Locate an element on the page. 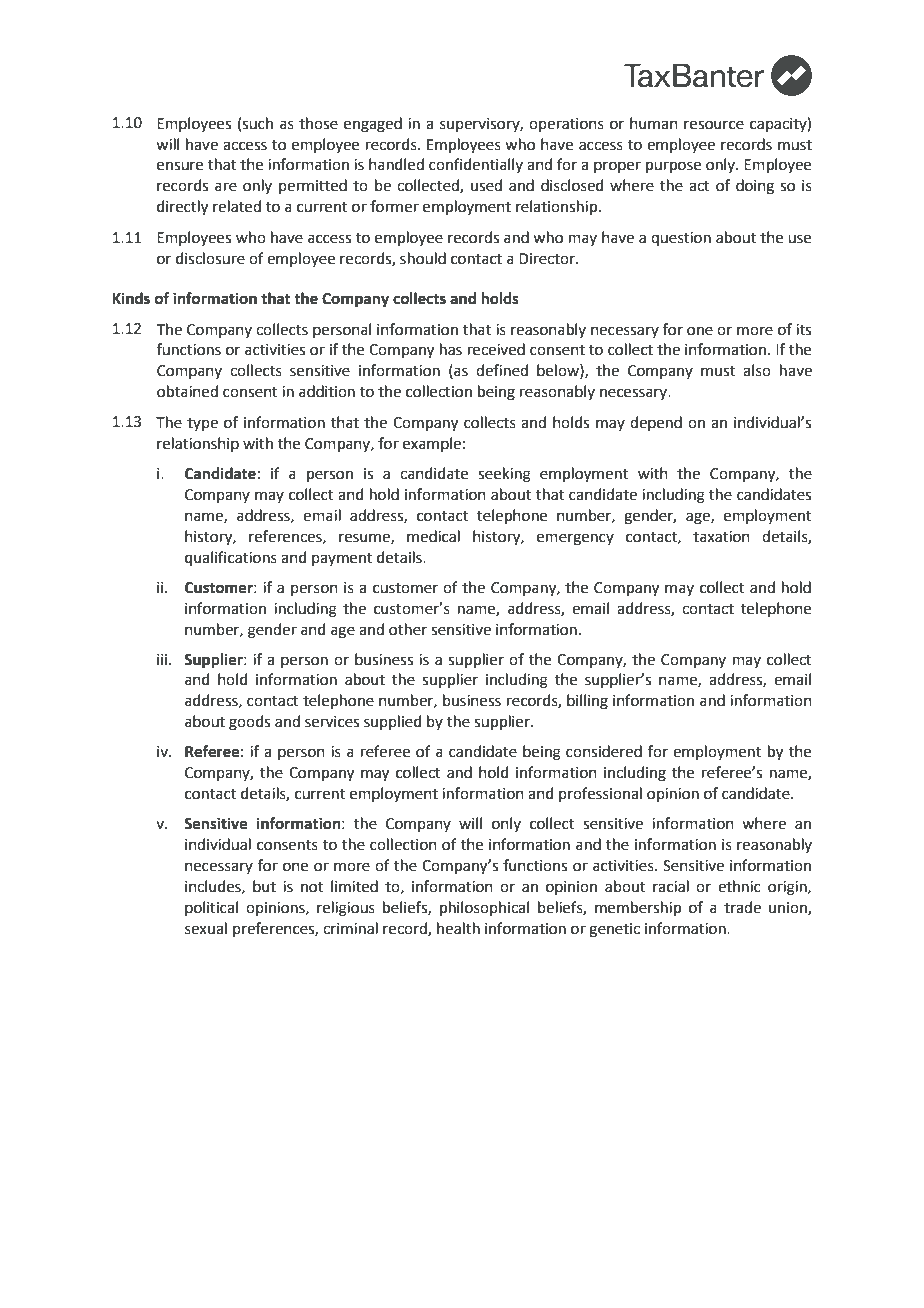 The image size is (924, 1308). medical is located at coordinates (433, 536).
